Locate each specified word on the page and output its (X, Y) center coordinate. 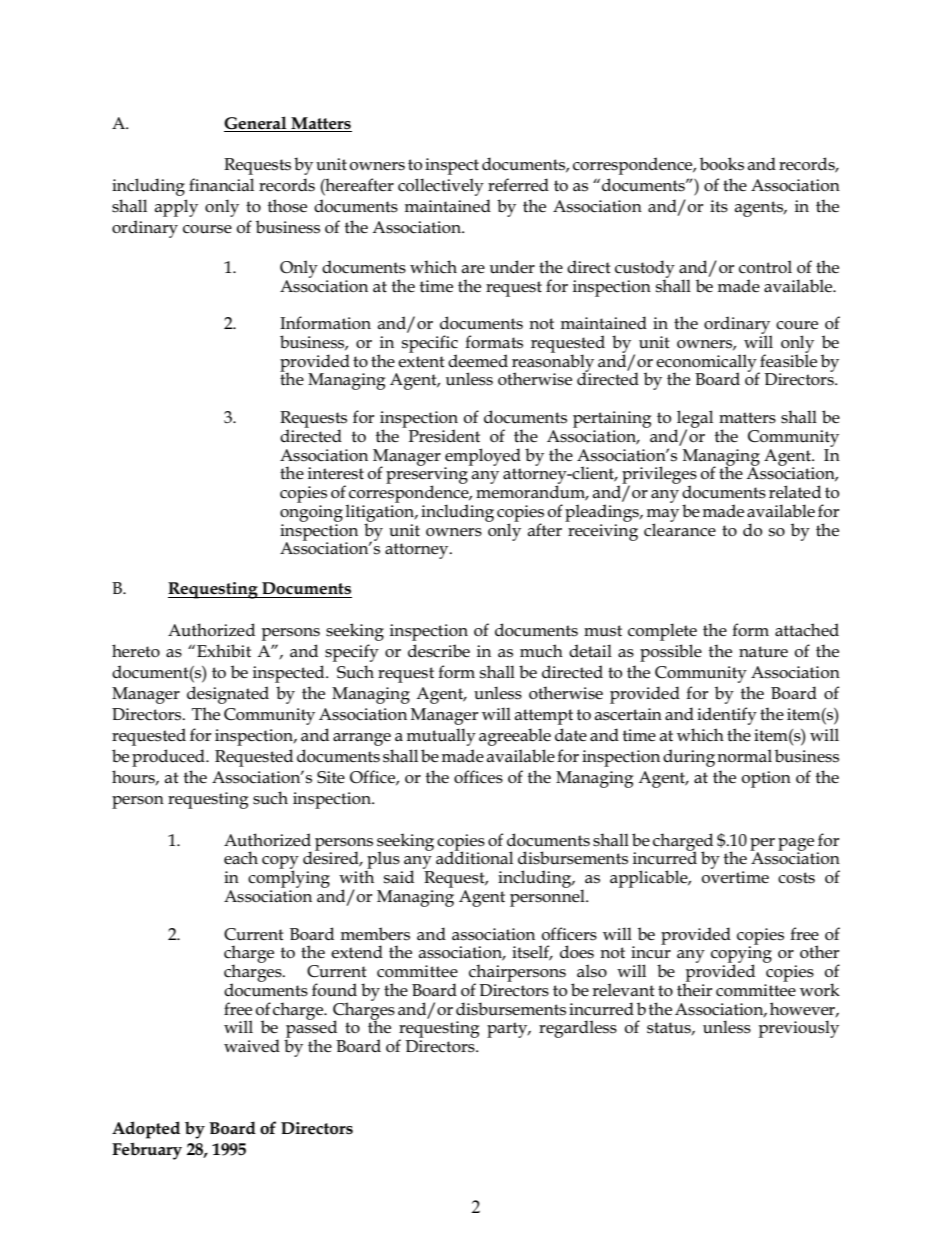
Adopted (146, 1130)
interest (336, 473)
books (722, 164)
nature (763, 652)
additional (474, 857)
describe (439, 651)
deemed (478, 360)
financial (221, 185)
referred (518, 184)
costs (796, 878)
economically (707, 364)
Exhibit (224, 651)
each (241, 858)
